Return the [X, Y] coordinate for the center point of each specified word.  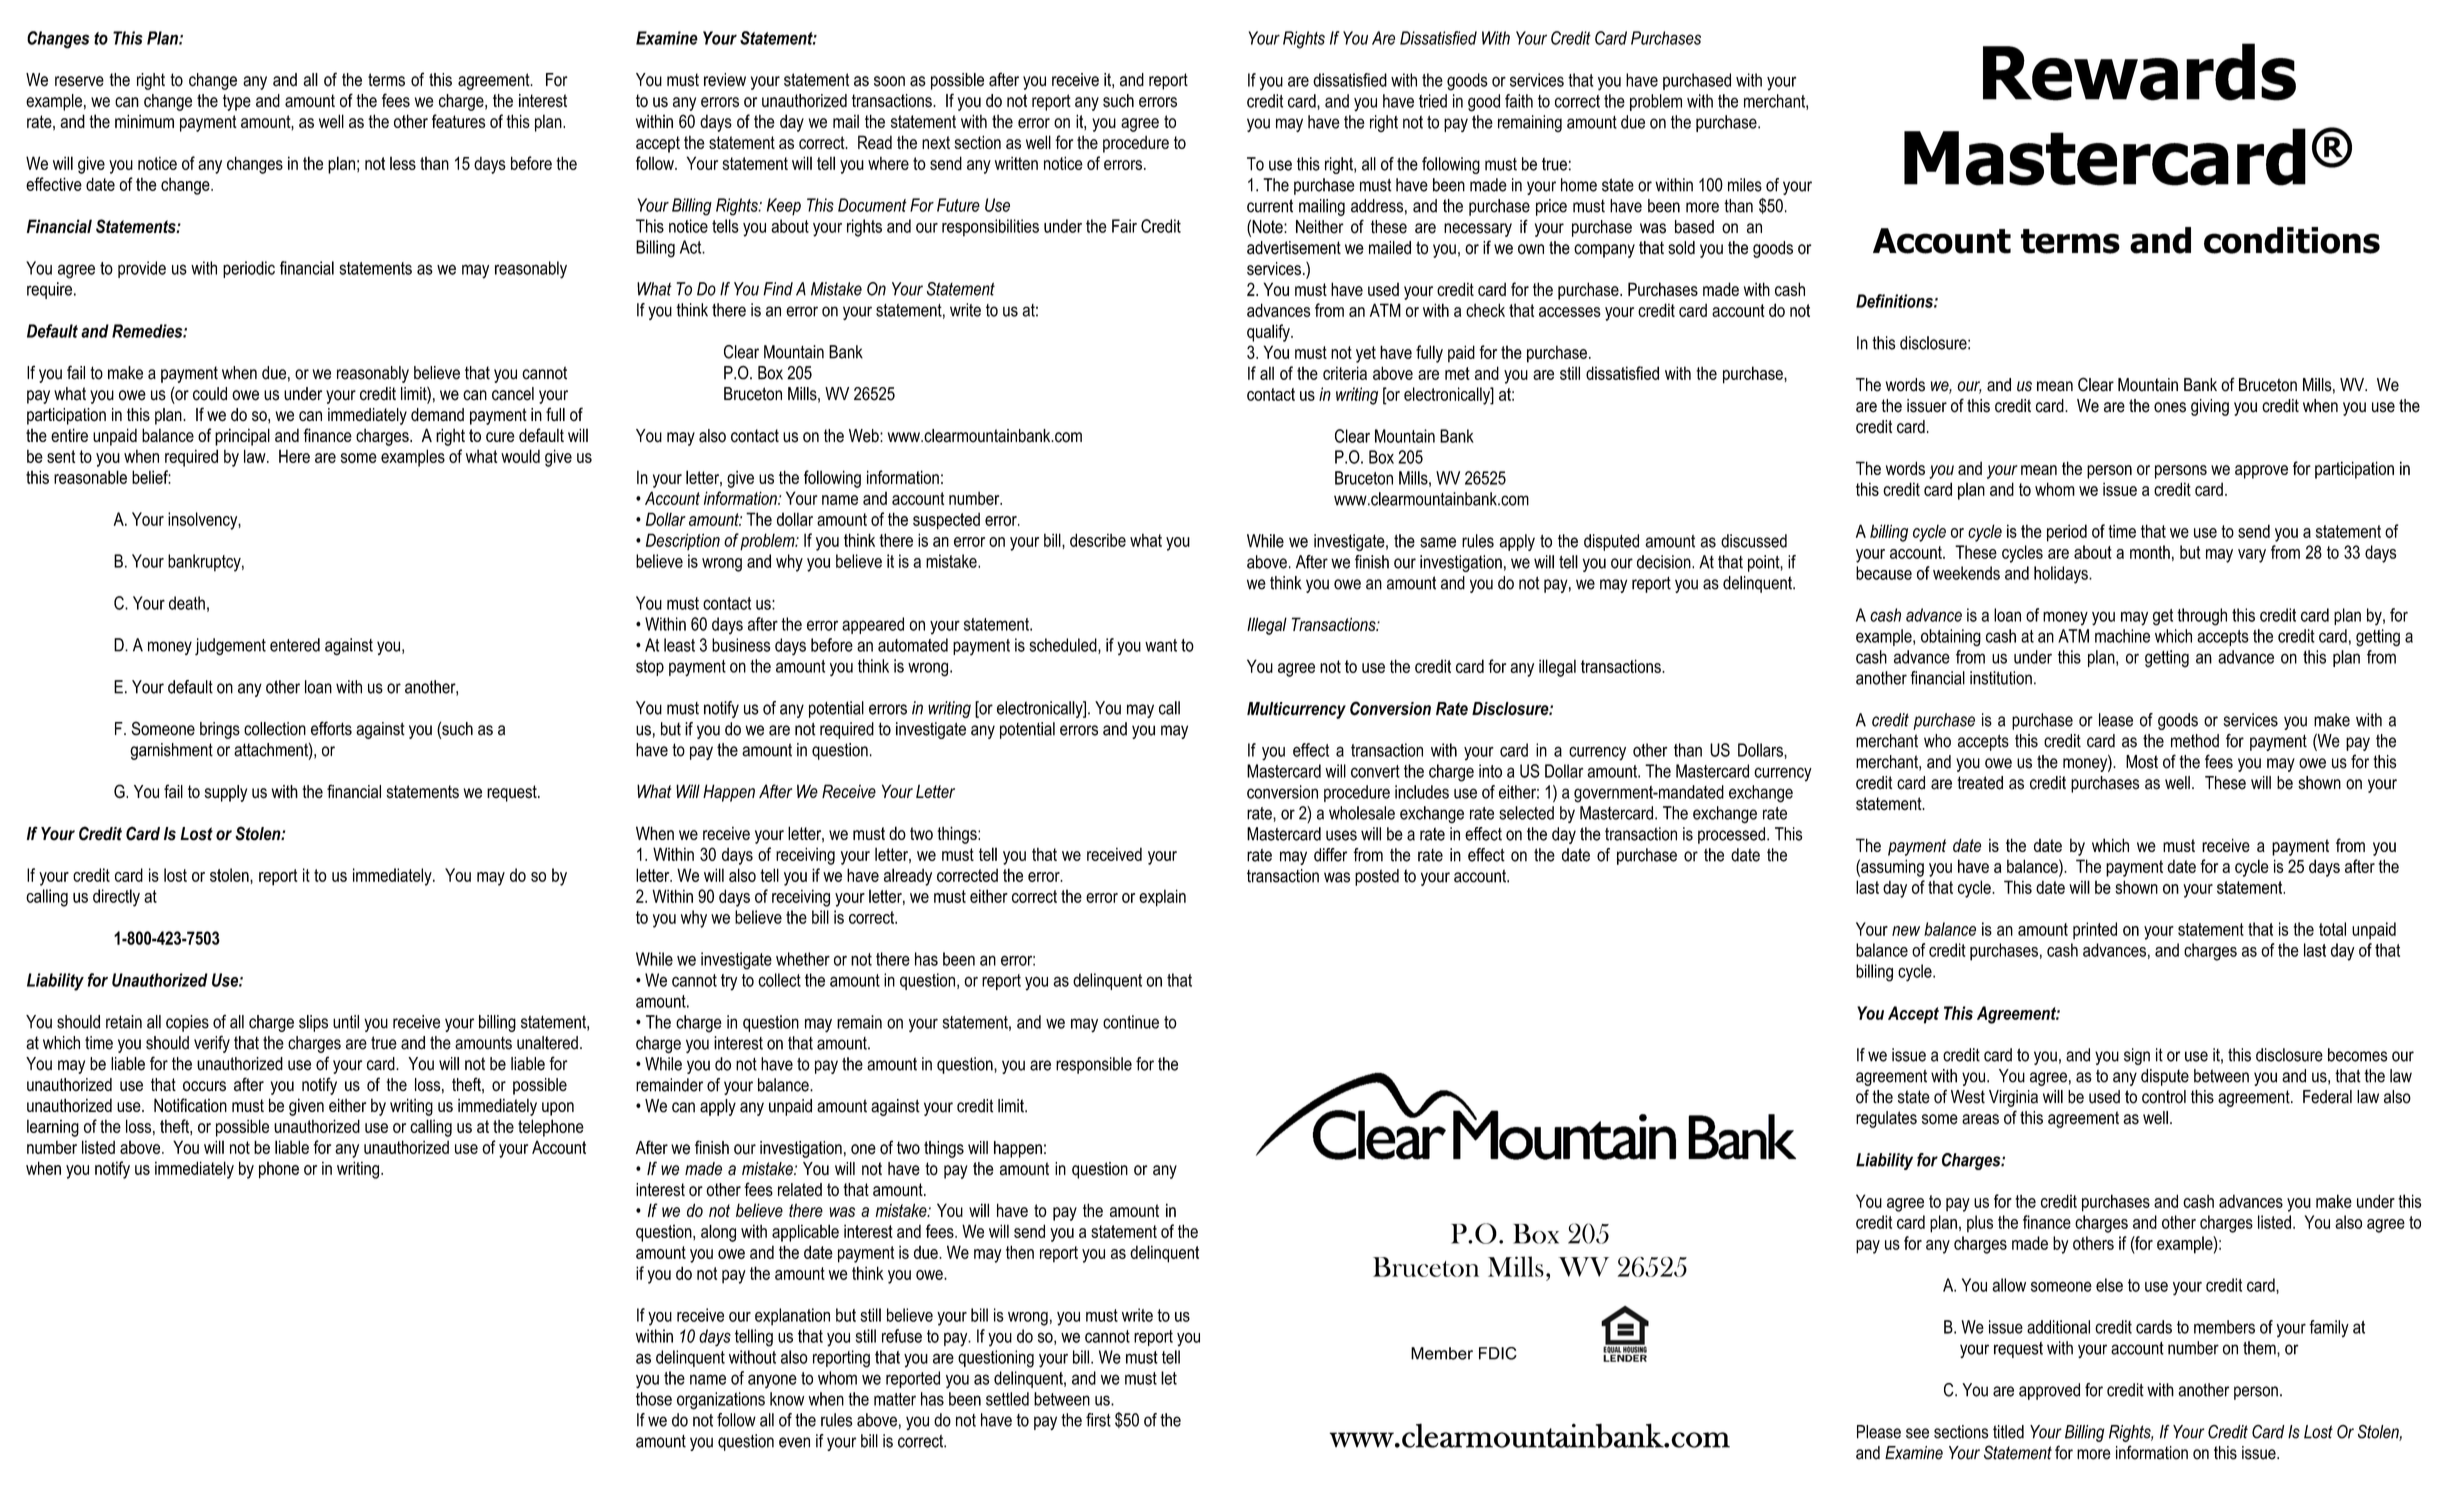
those [654, 1399]
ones [2170, 407]
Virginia [2013, 1098]
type [237, 102]
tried [1433, 101]
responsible [1094, 1065]
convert [1375, 771]
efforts [331, 728]
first [1098, 1420]
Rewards [2139, 72]
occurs [204, 1086]
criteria [1345, 373]
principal [242, 437]
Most [2142, 762]
